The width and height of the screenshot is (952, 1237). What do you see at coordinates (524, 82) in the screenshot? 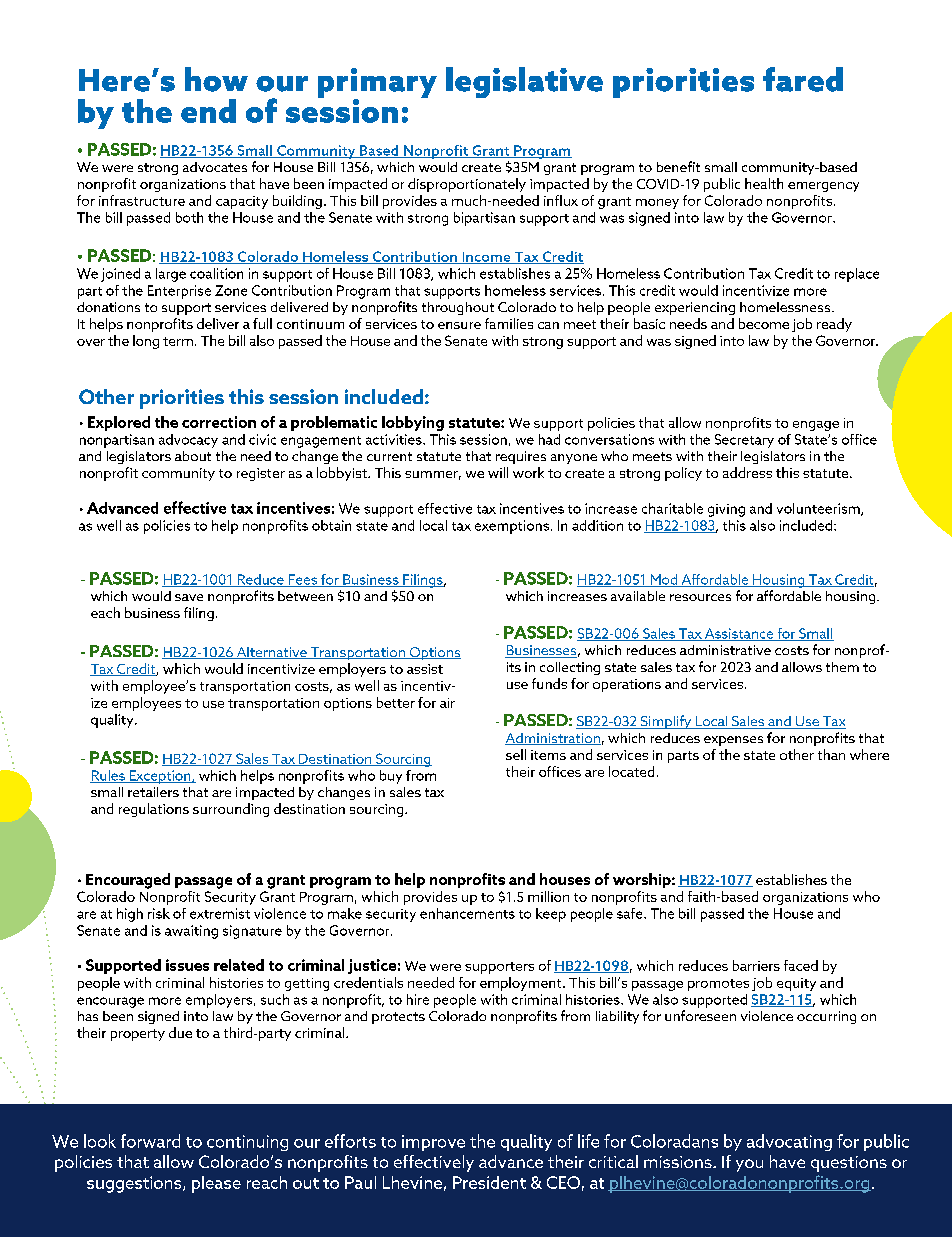
I see `legislative` at bounding box center [524, 82].
